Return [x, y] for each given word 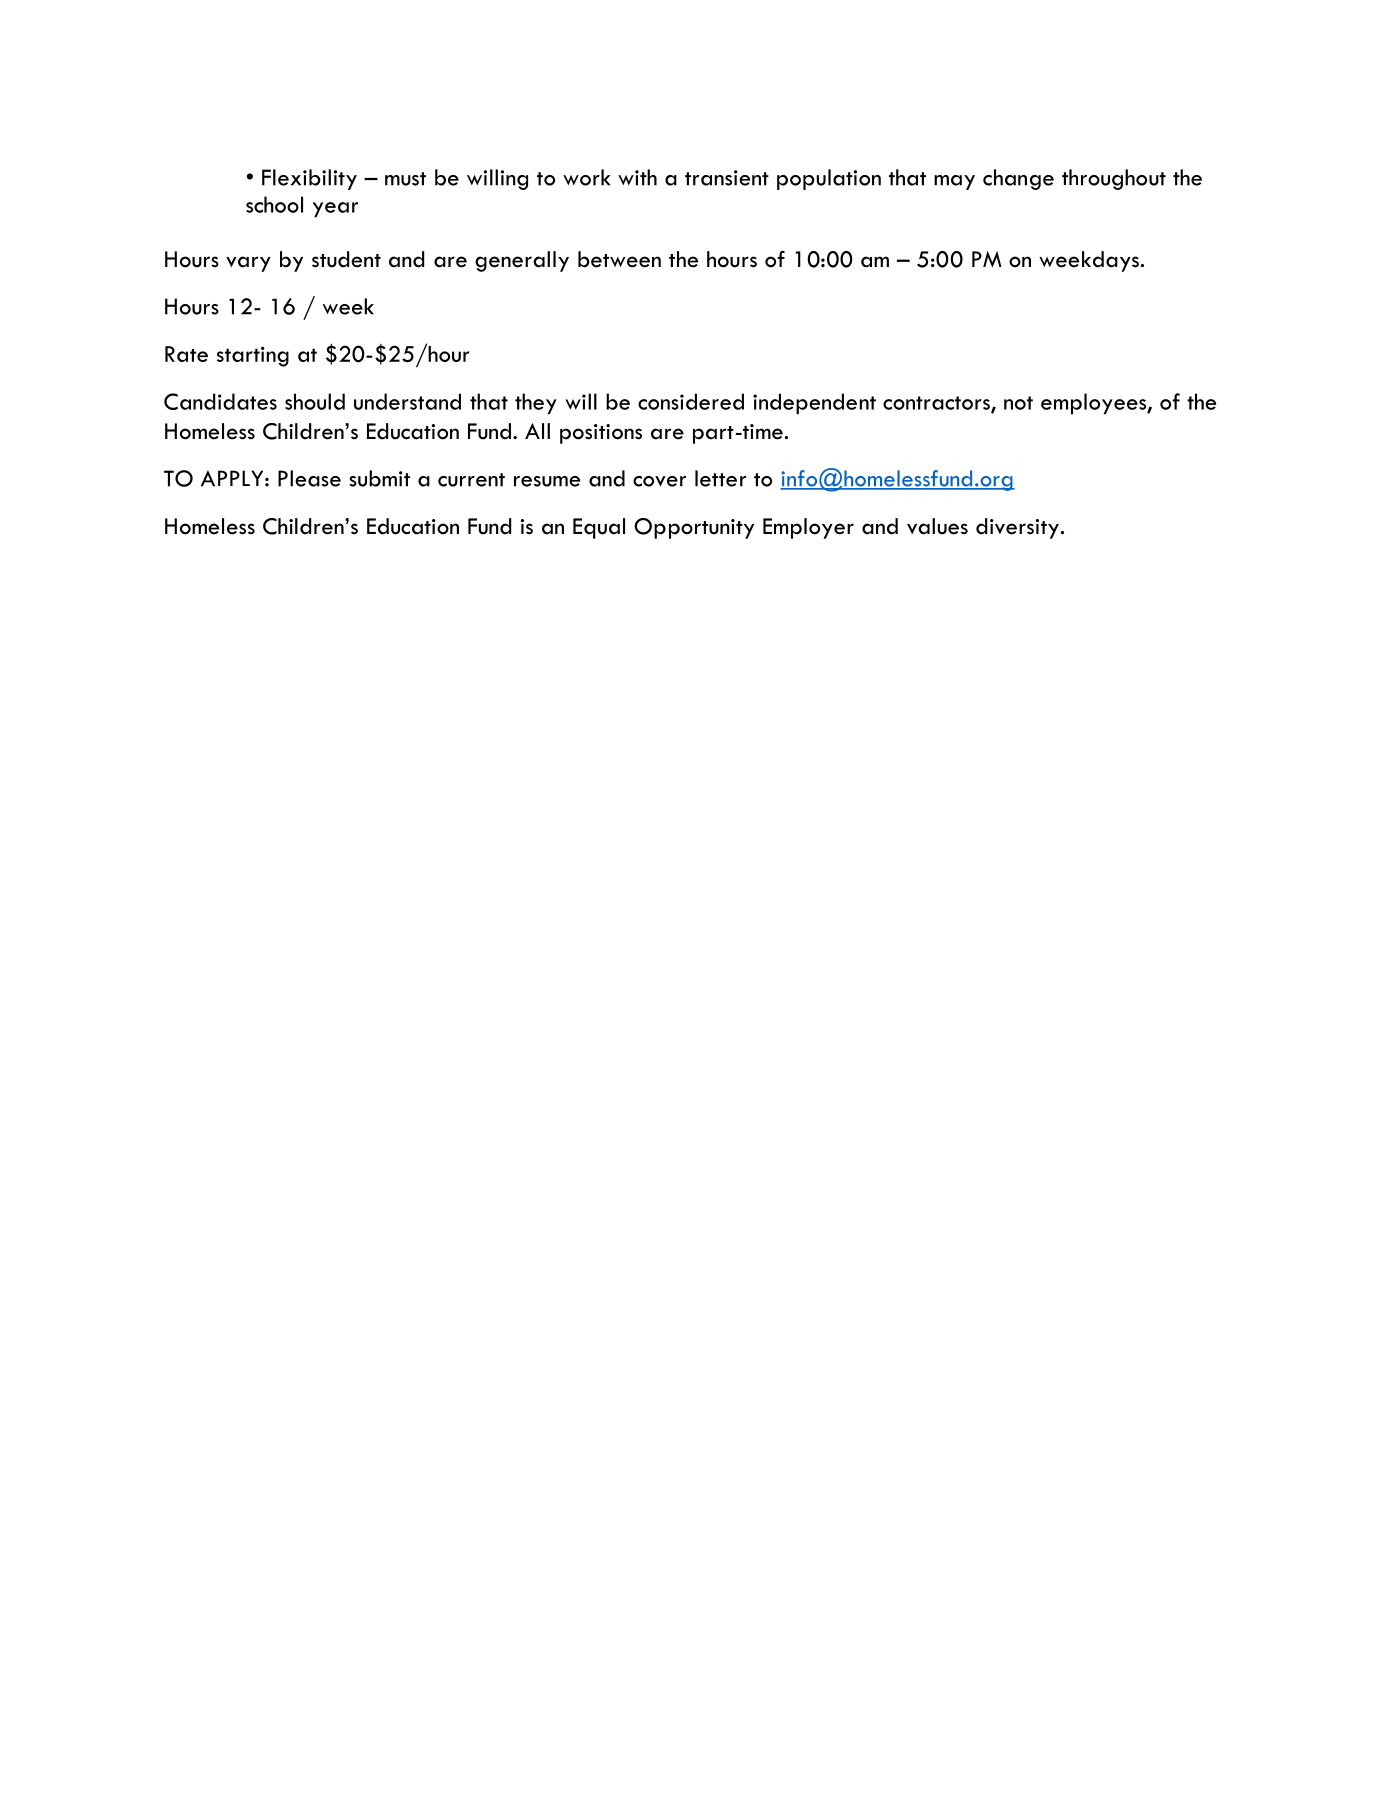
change [1018, 179]
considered [691, 401]
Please [309, 478]
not [1018, 403]
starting [253, 356]
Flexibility [309, 179]
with [637, 177]
